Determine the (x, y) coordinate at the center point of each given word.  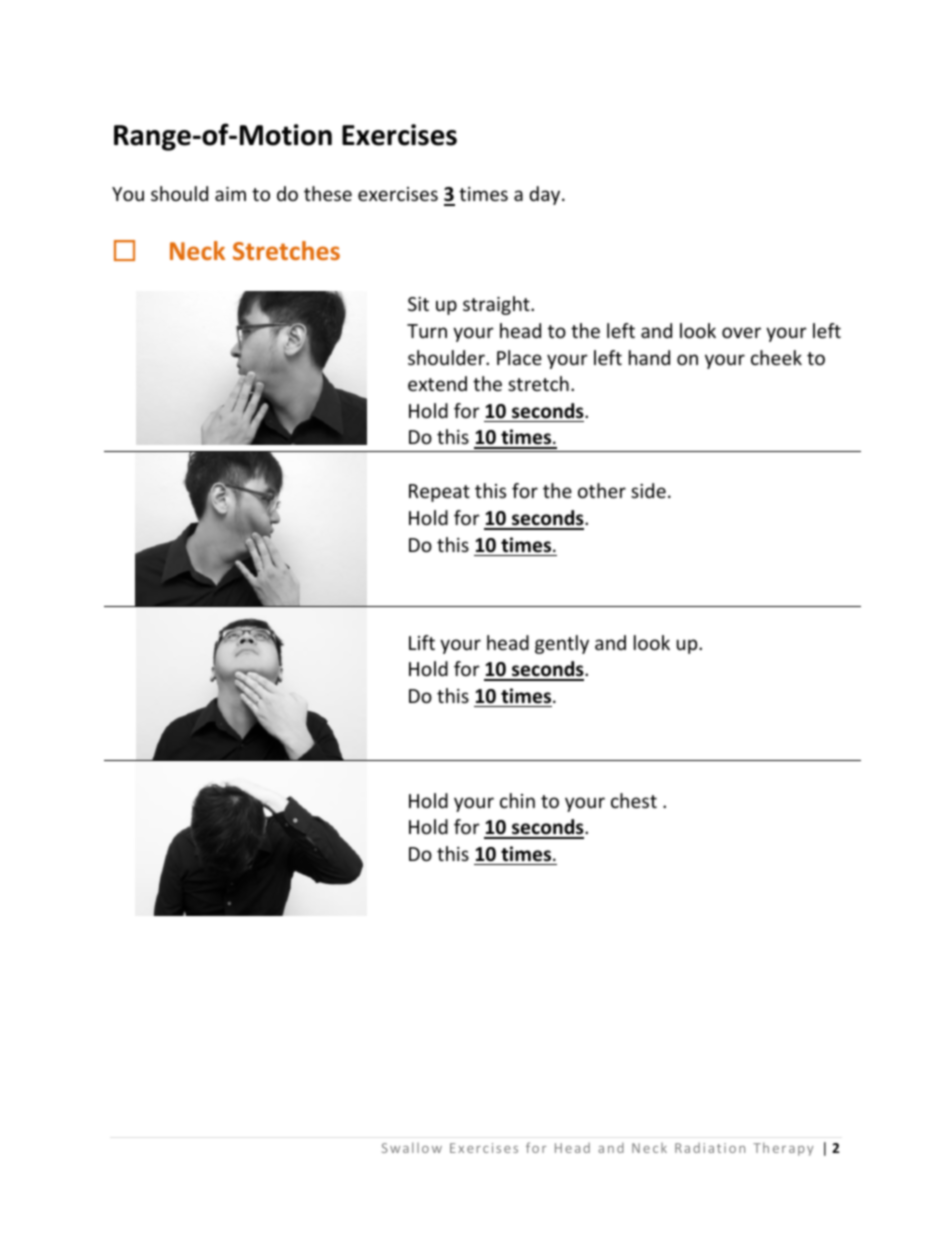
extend (437, 383)
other (602, 490)
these (328, 193)
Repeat (439, 493)
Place (519, 357)
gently (562, 644)
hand (649, 357)
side (648, 490)
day (546, 195)
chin (517, 800)
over (741, 332)
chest (634, 800)
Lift (422, 642)
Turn (427, 331)
